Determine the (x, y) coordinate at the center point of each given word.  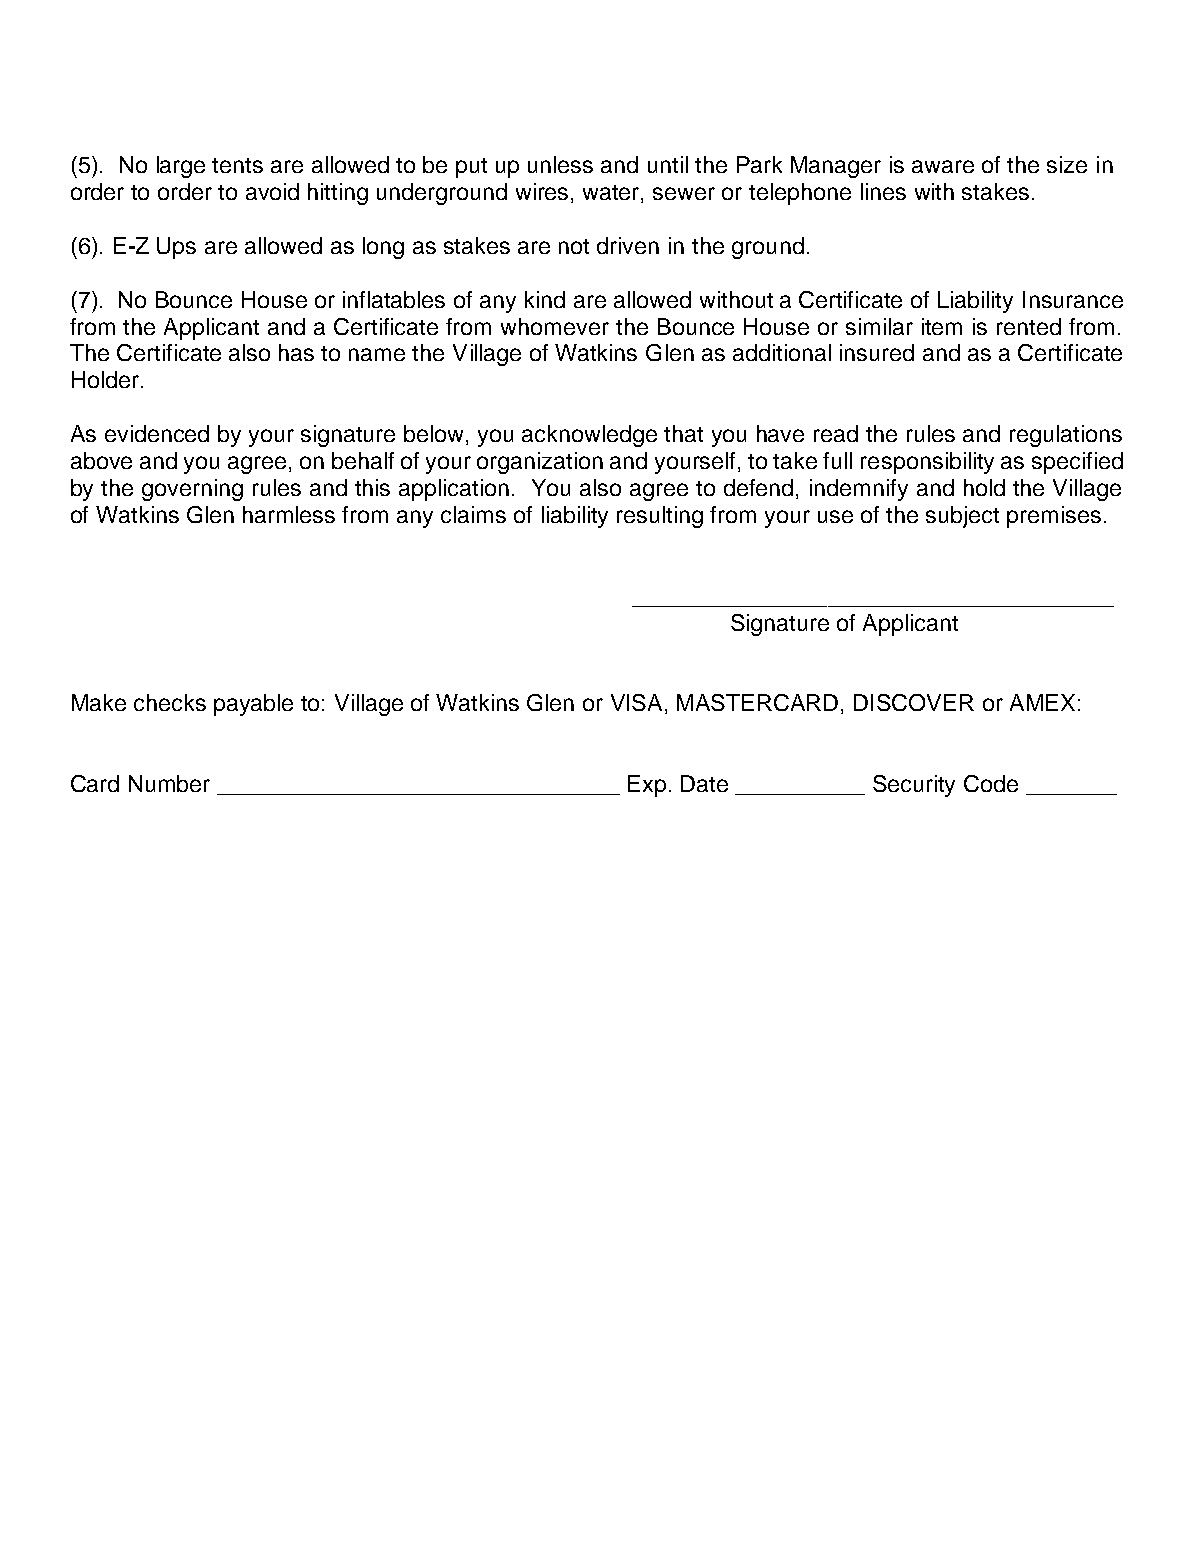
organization (540, 463)
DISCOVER (914, 702)
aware (943, 166)
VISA (638, 704)
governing (192, 490)
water (612, 194)
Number (169, 783)
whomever (555, 326)
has (296, 352)
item (942, 326)
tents (237, 165)
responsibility (927, 463)
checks (170, 702)
